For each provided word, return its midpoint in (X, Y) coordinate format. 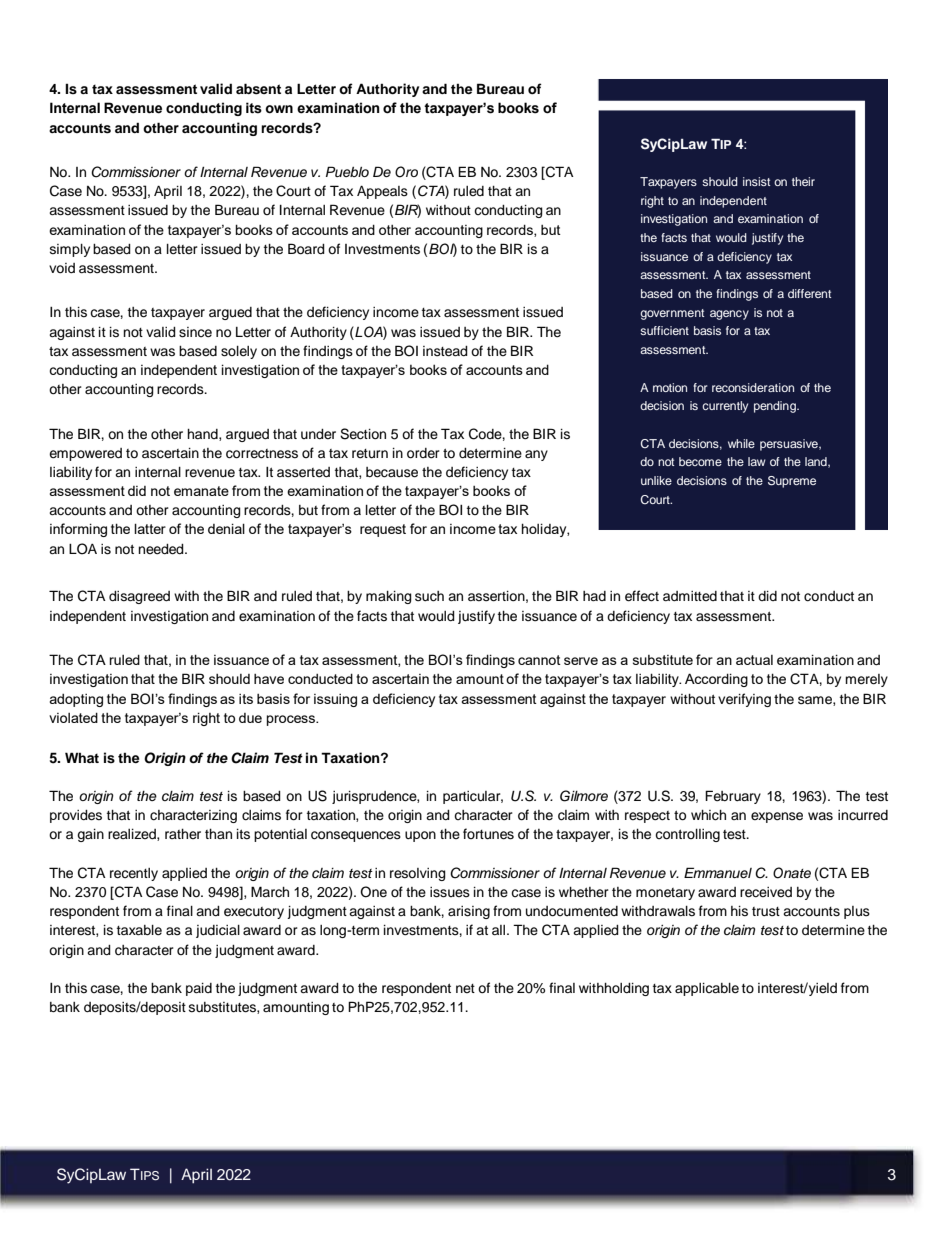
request (383, 530)
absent (258, 89)
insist (756, 181)
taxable (139, 930)
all (500, 930)
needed (162, 549)
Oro (406, 172)
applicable (707, 989)
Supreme (792, 482)
